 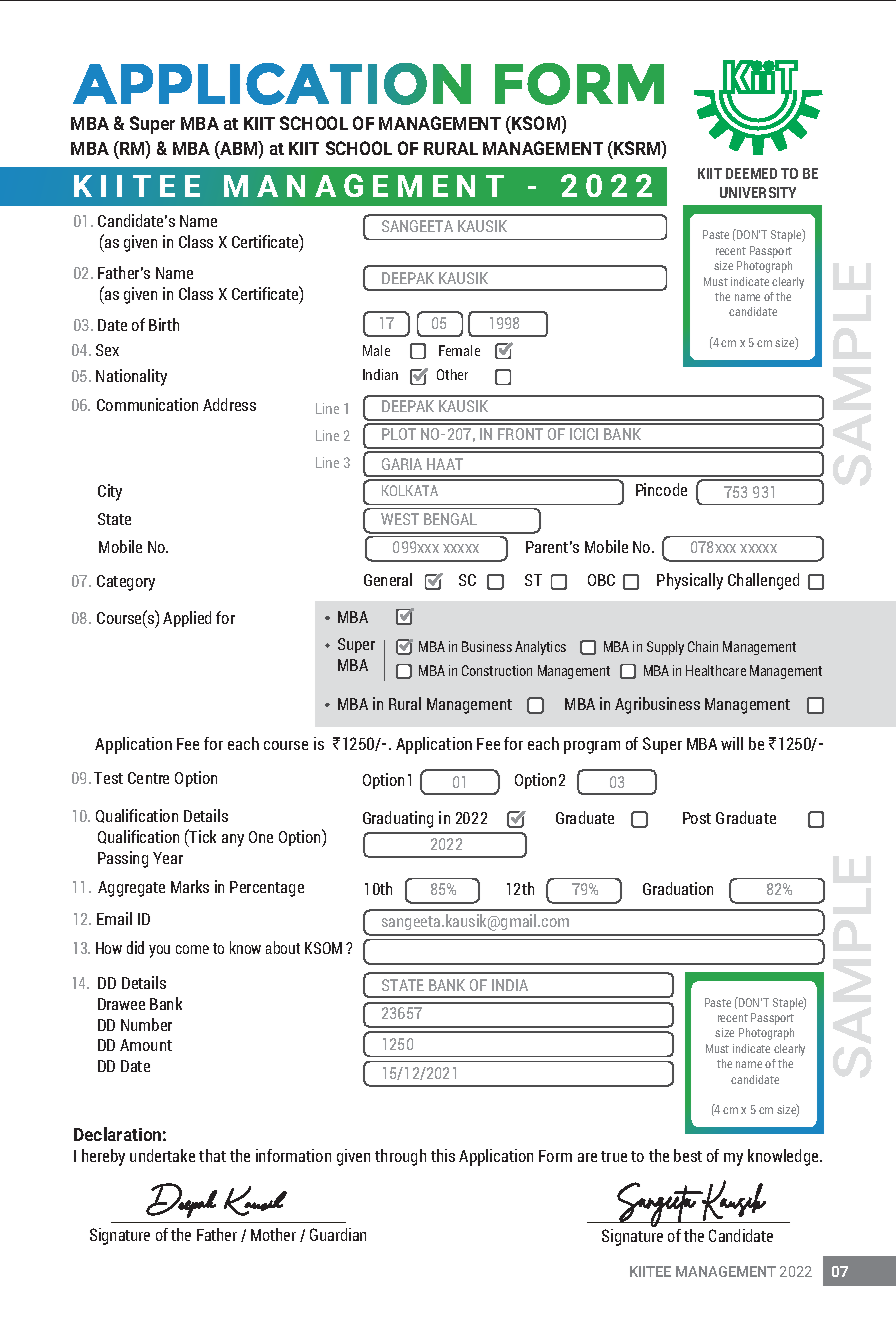 I want to click on Birth, so click(x=164, y=324).
